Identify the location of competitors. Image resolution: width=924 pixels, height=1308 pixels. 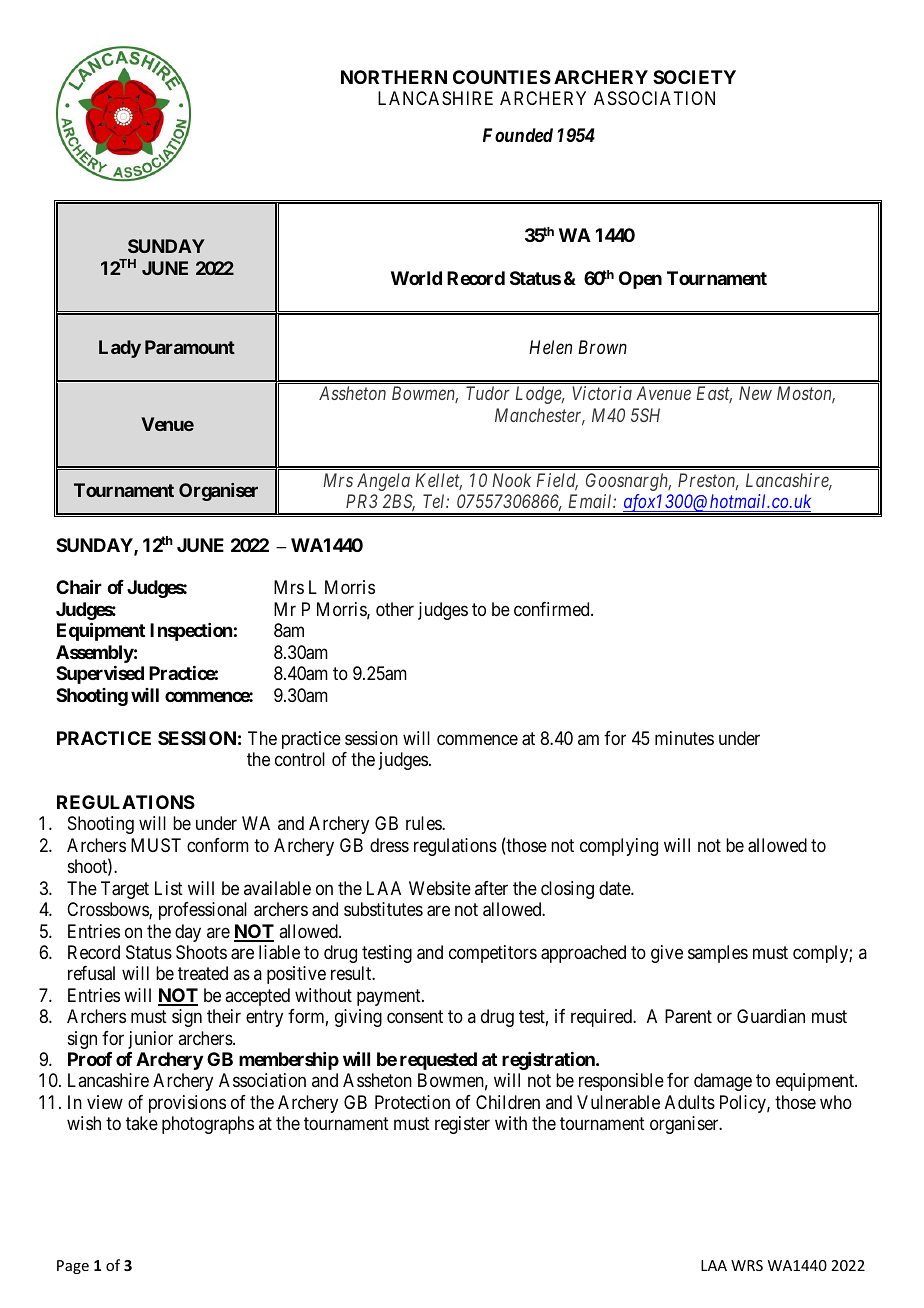
(493, 954).
